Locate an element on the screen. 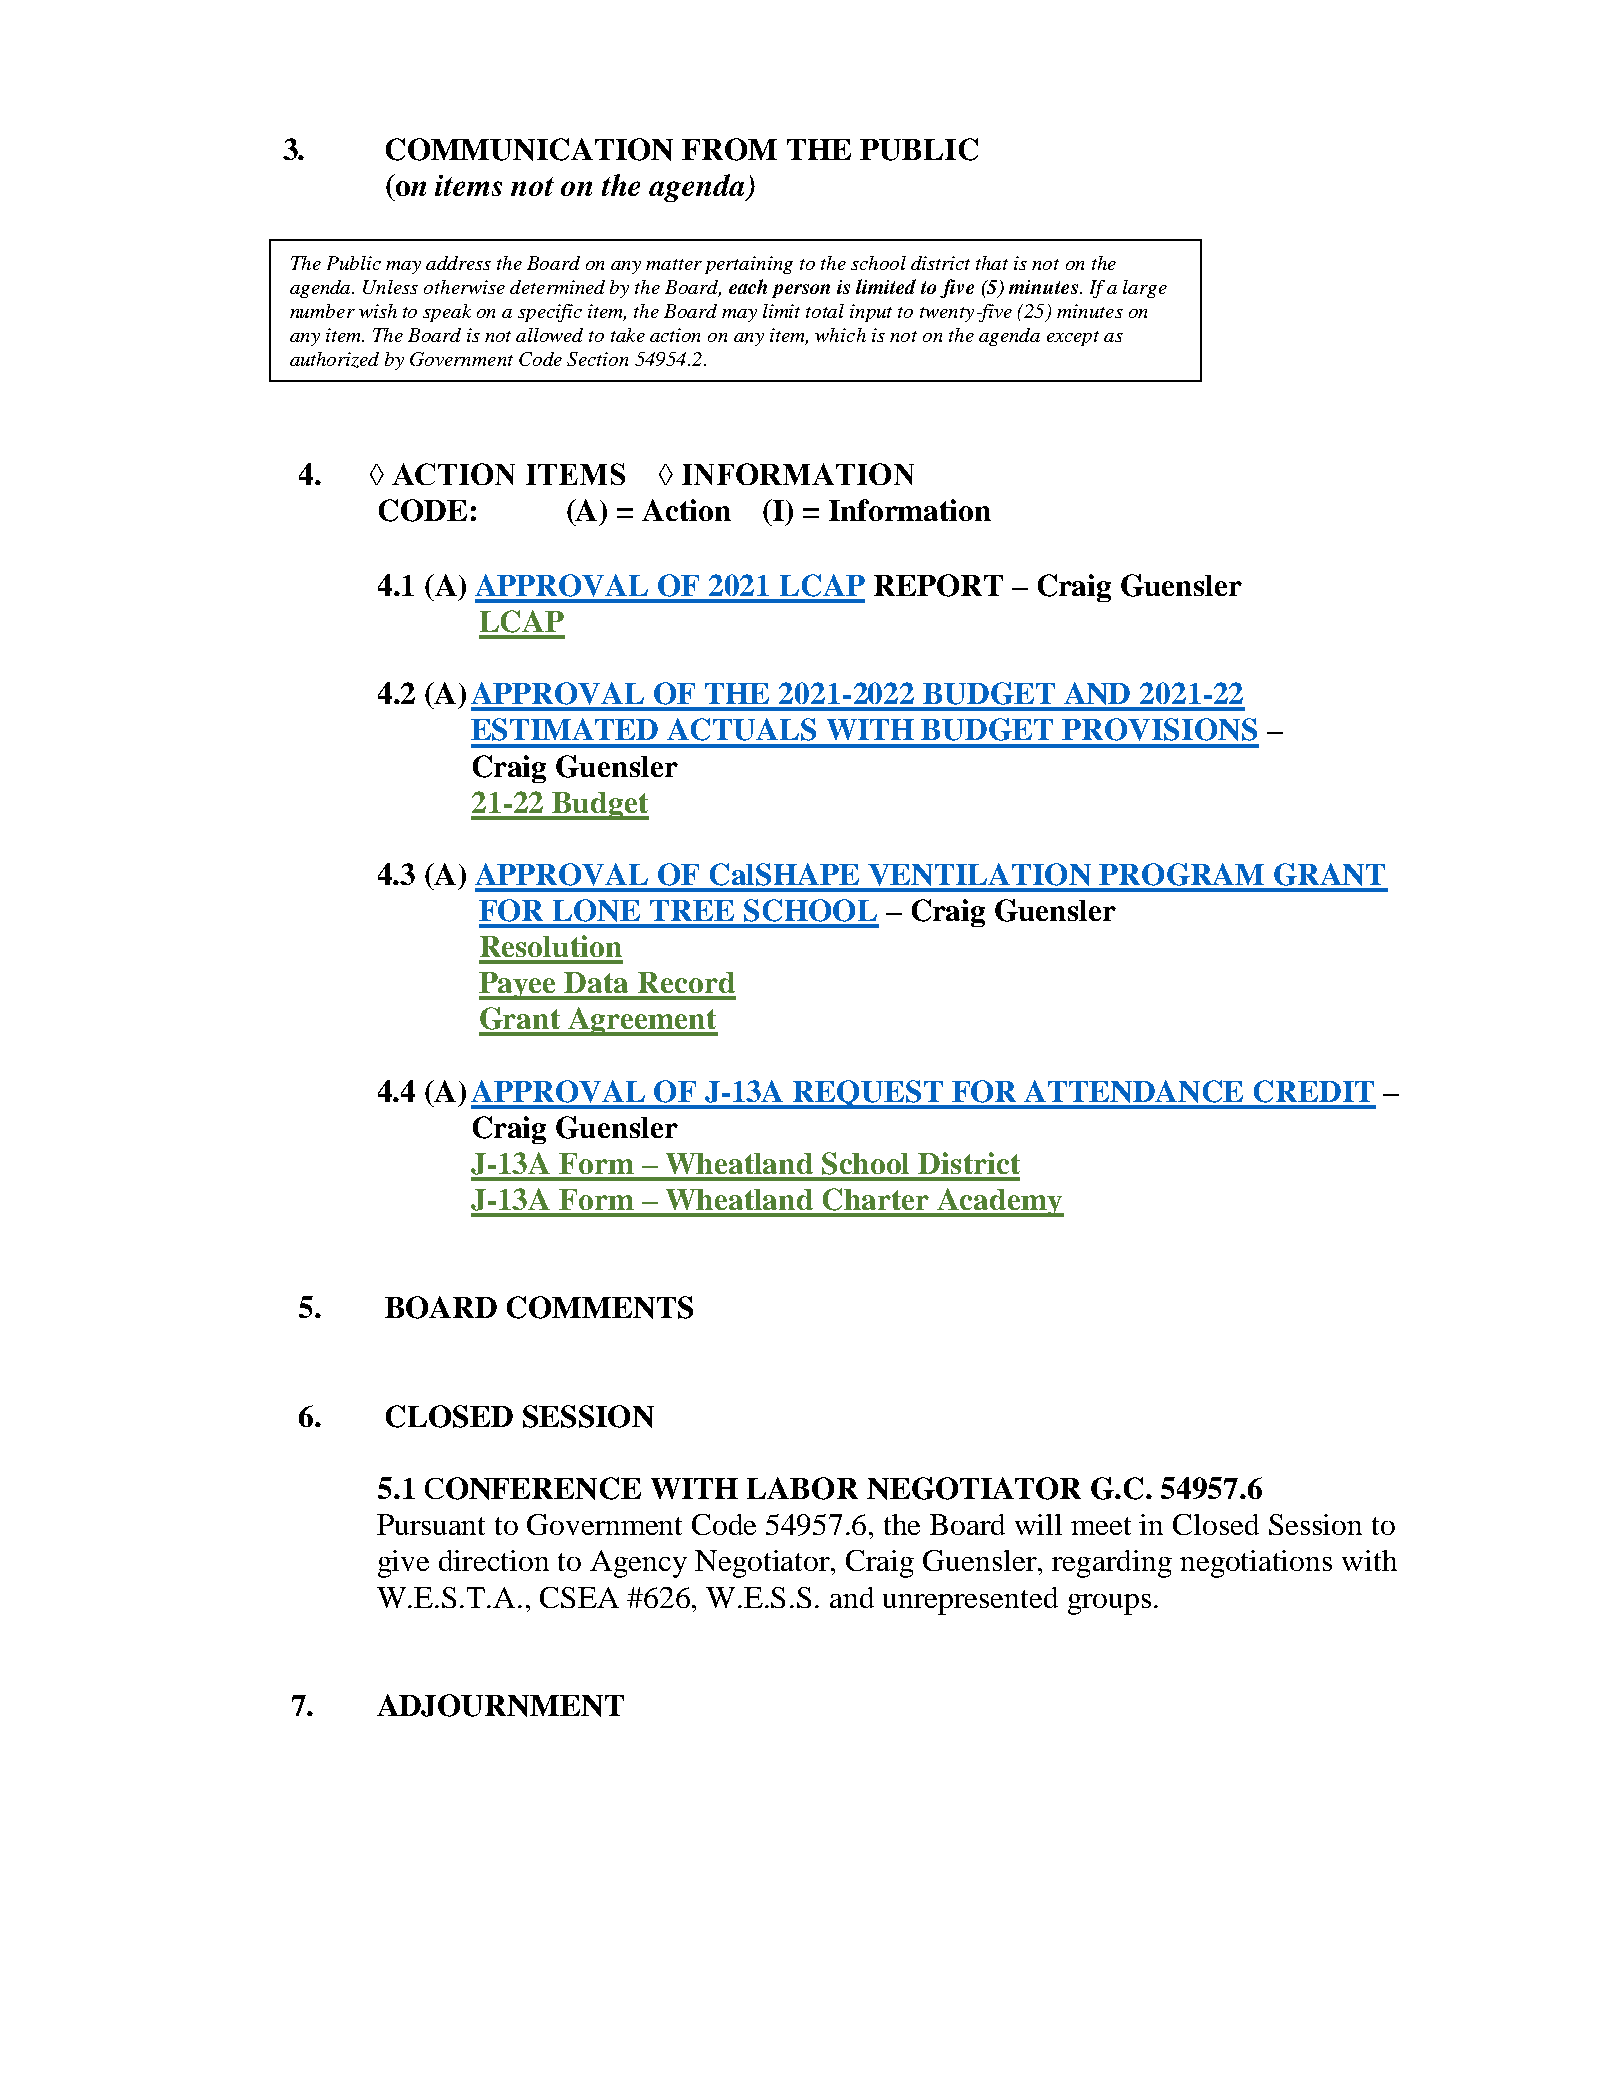  Agreement is located at coordinates (642, 1021).
